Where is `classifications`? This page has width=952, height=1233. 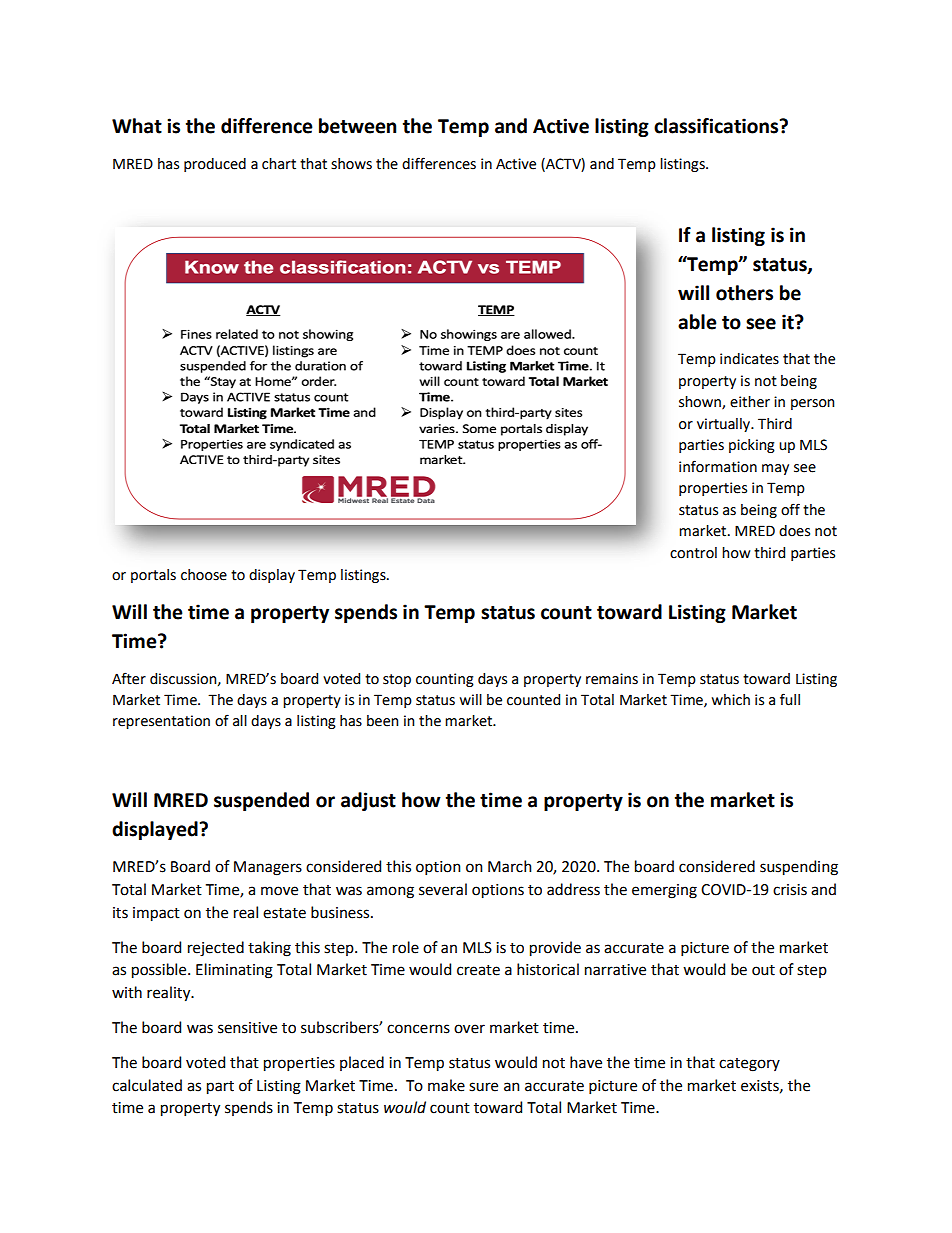
classifications is located at coordinates (717, 126).
